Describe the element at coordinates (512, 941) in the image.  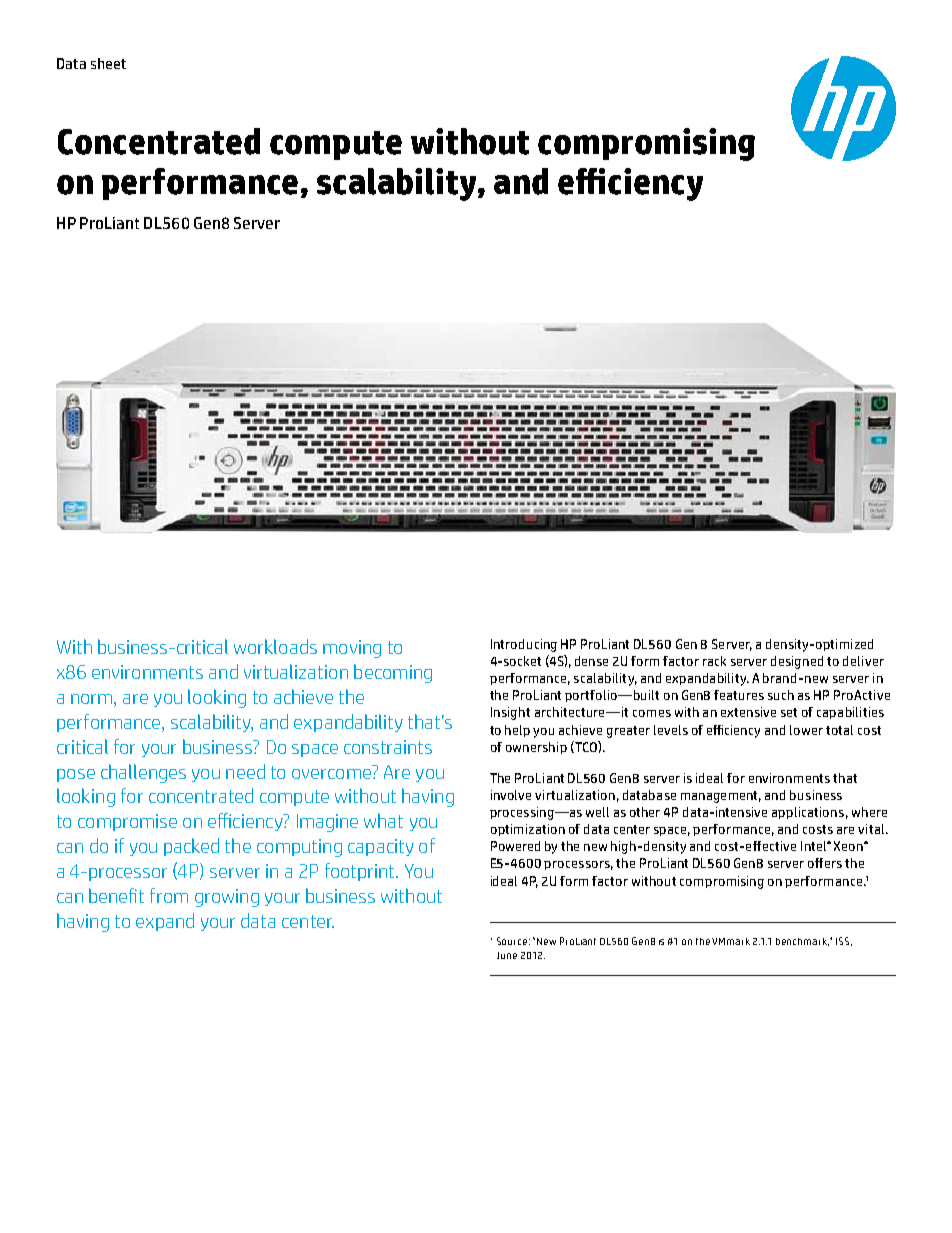
I see `Source` at that location.
